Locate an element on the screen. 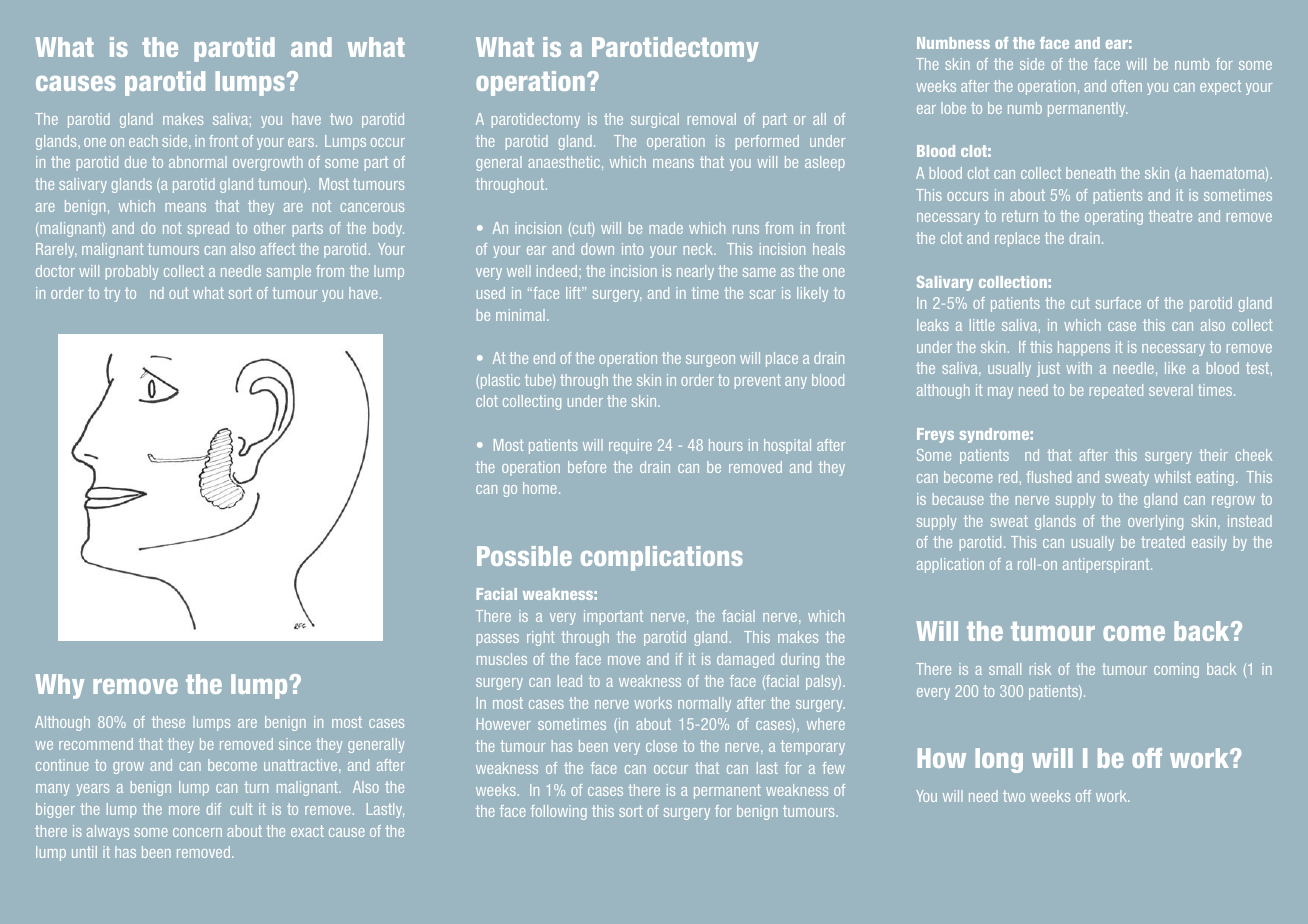 The height and width of the screenshot is (924, 1308). often is located at coordinates (1127, 86).
